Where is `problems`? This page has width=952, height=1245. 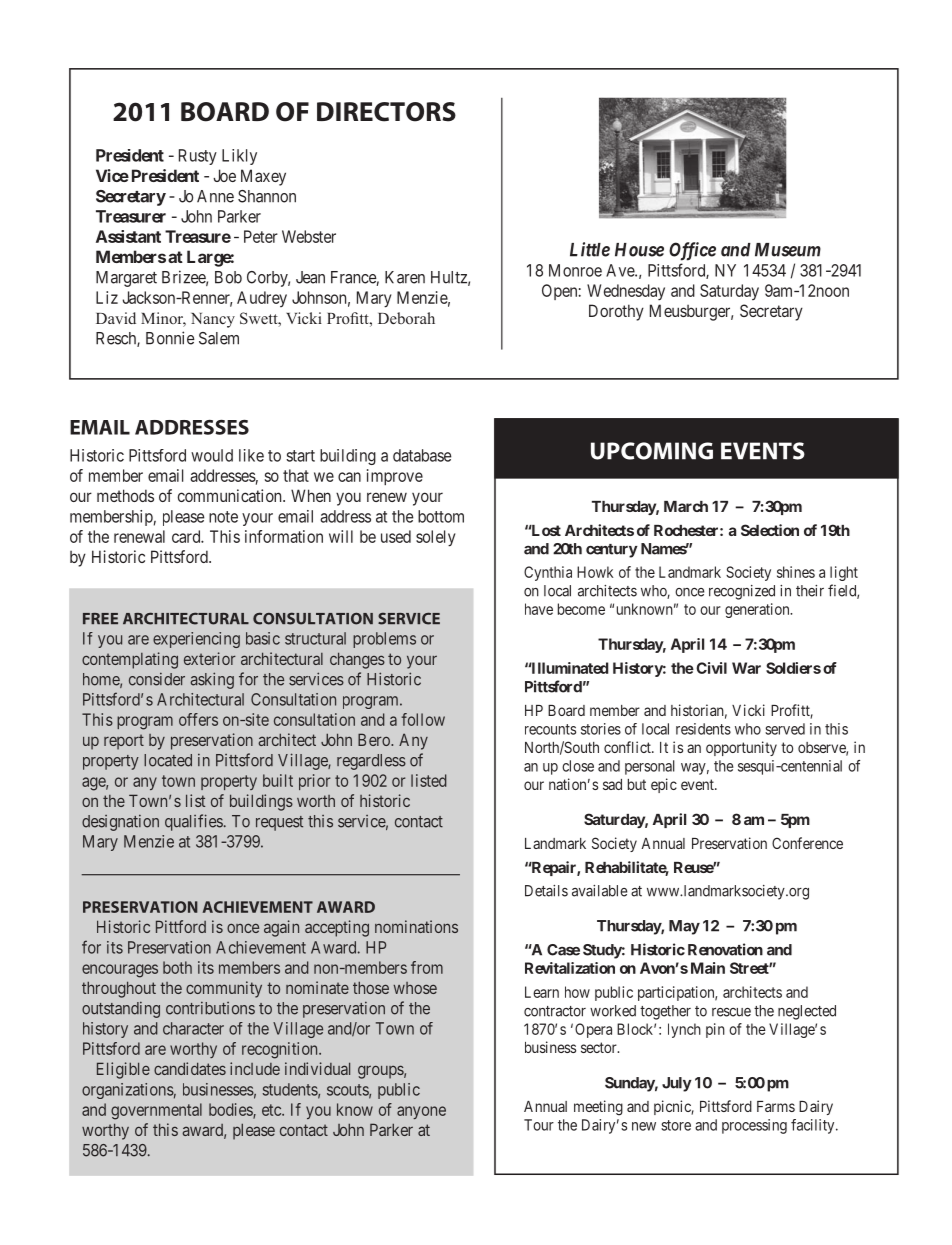
problems is located at coordinates (384, 640).
